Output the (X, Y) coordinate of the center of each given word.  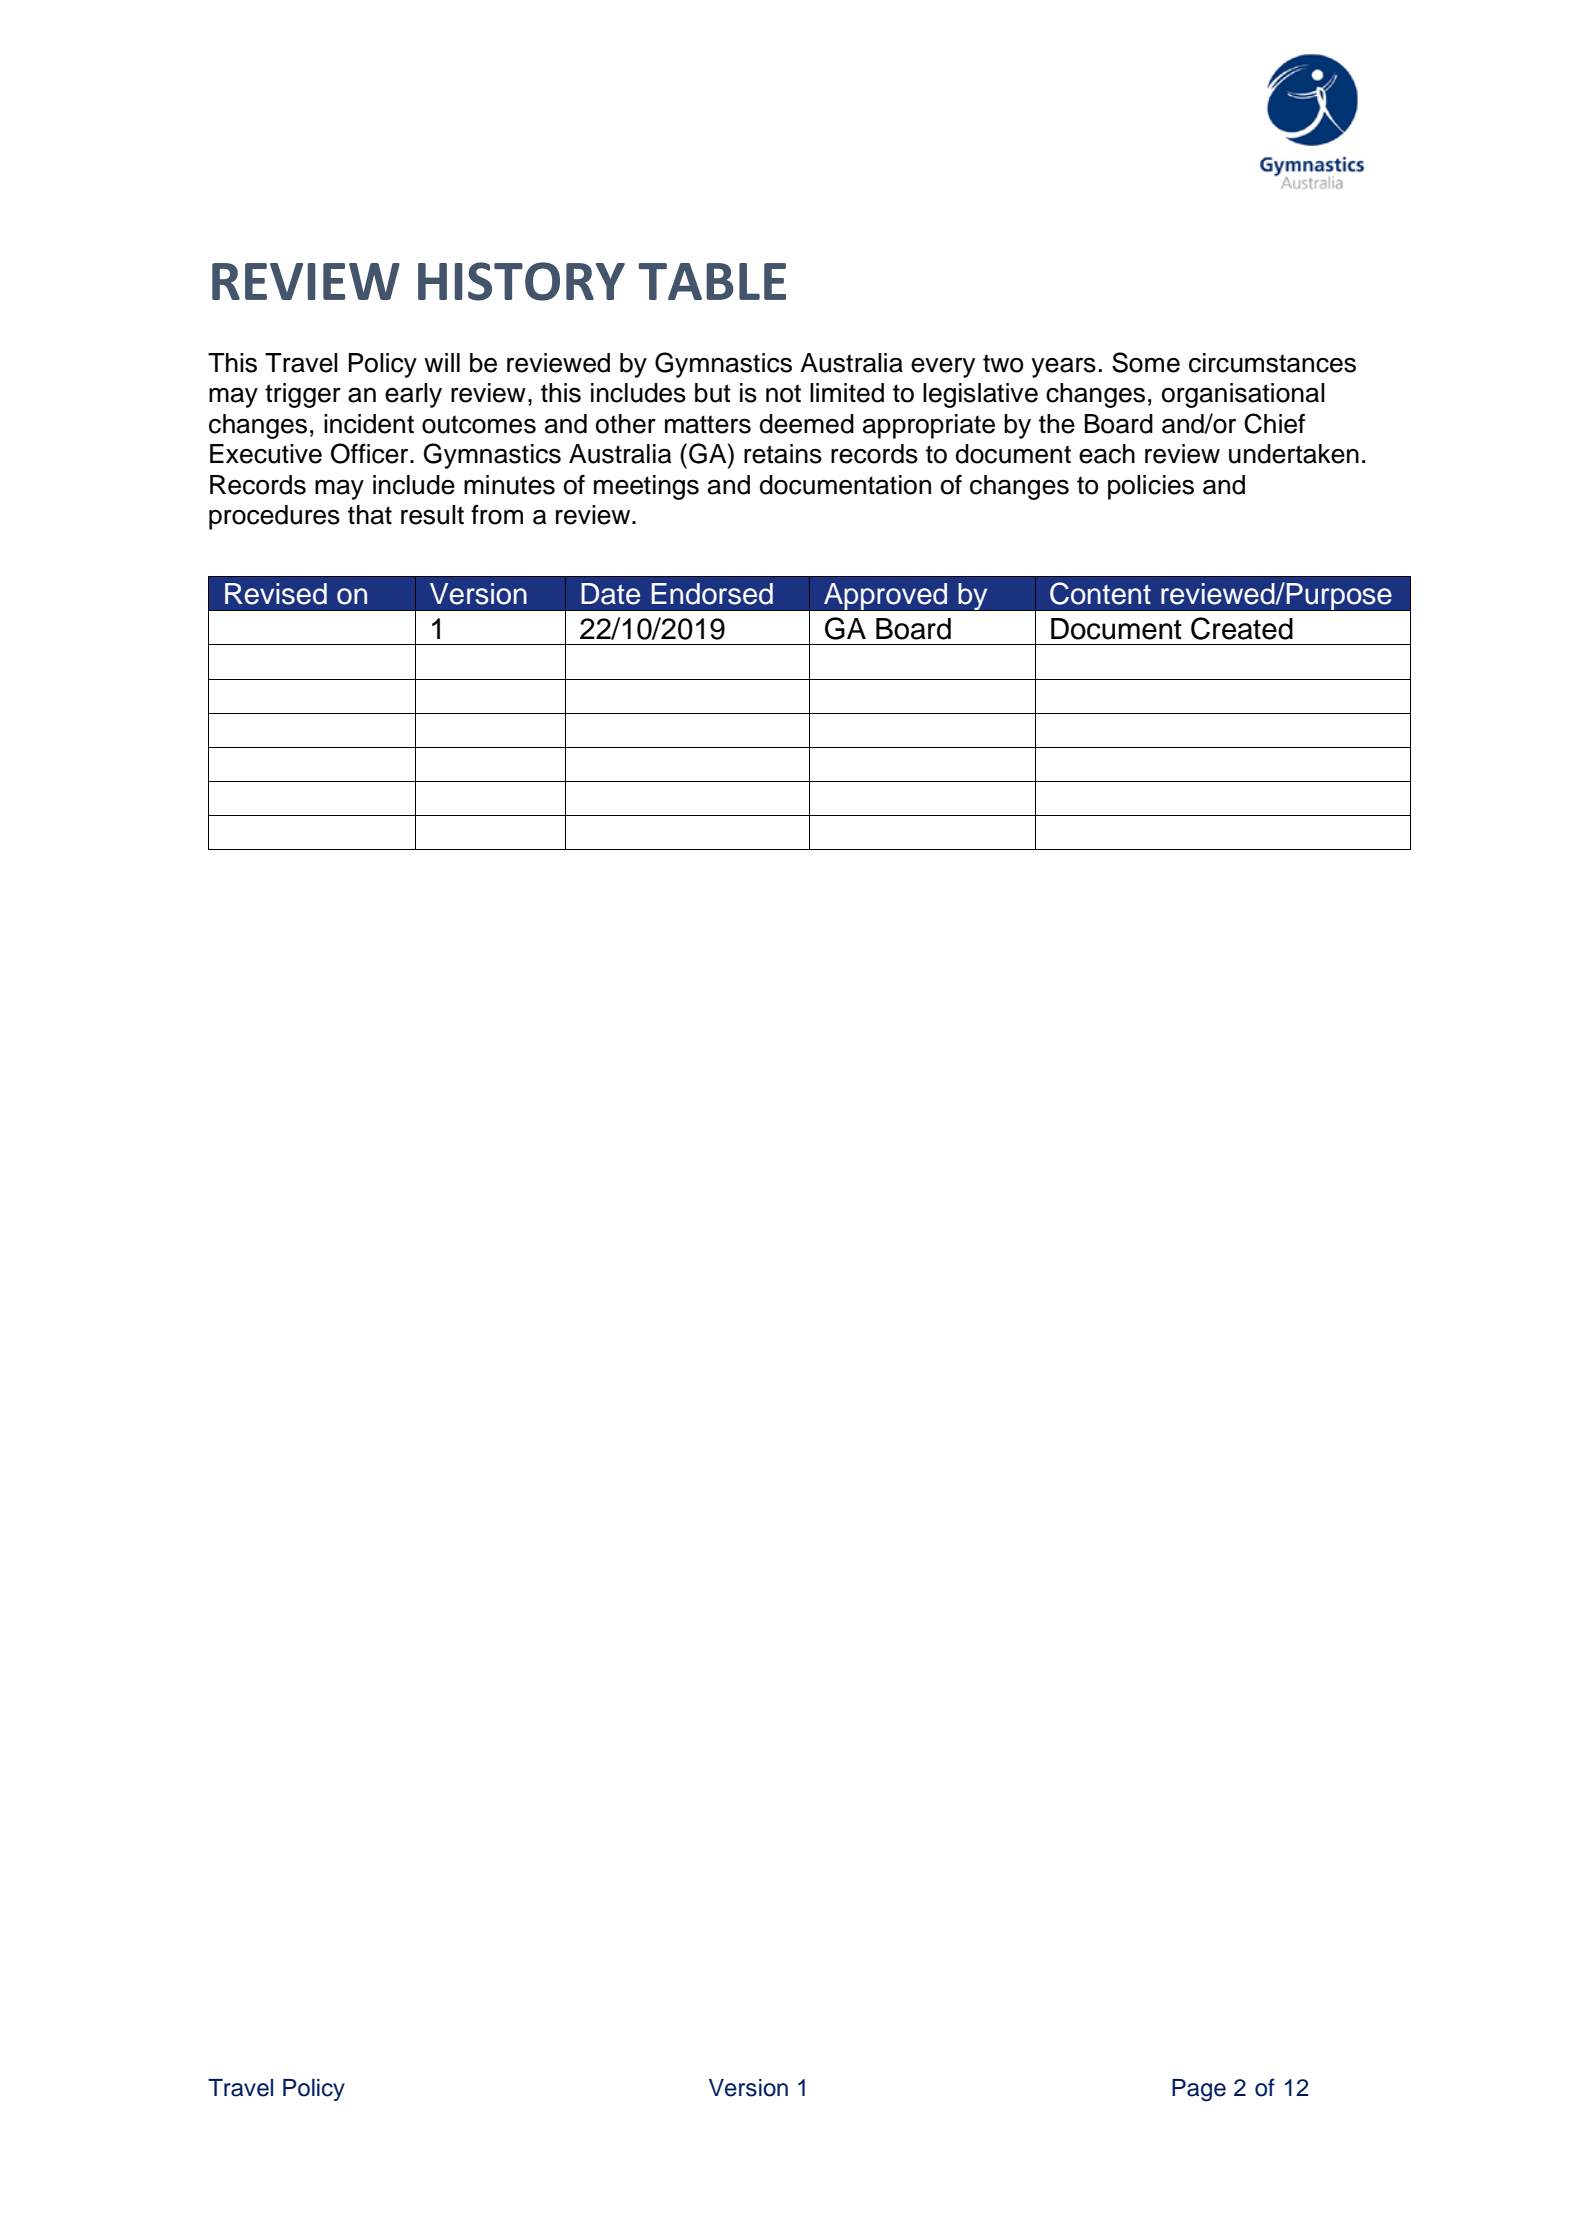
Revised (276, 594)
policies (1151, 487)
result (432, 515)
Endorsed (712, 594)
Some (1146, 362)
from (497, 515)
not (783, 393)
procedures (274, 517)
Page (1199, 2090)
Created (1242, 628)
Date (610, 594)
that (370, 515)
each (1107, 454)
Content (1100, 593)
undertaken (1294, 454)
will (442, 362)
